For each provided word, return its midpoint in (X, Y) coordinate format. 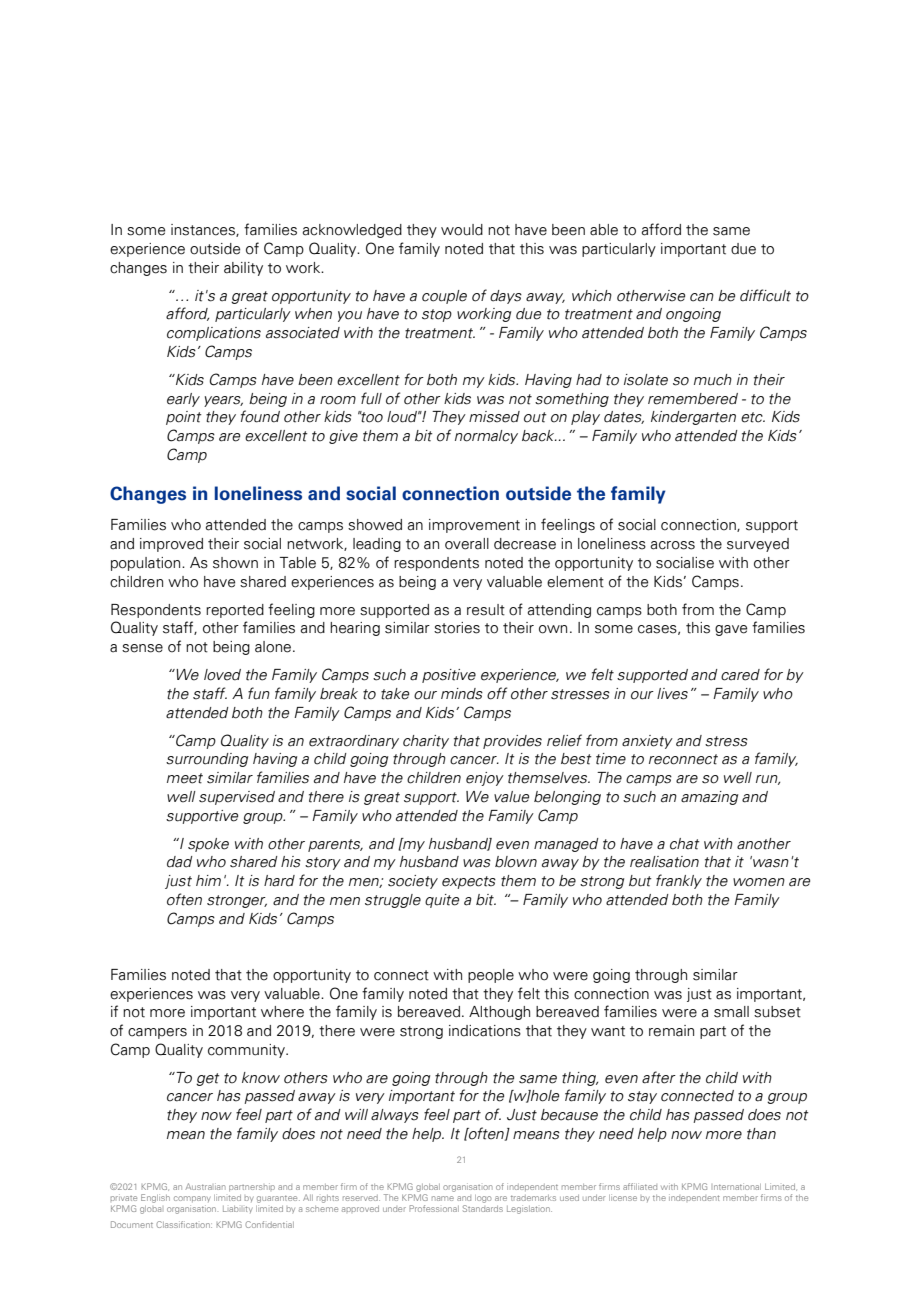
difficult (765, 295)
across (672, 545)
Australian (205, 1186)
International (737, 1186)
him (208, 880)
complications (214, 334)
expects (469, 882)
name (443, 1198)
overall (467, 544)
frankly (679, 881)
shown (235, 563)
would (462, 230)
